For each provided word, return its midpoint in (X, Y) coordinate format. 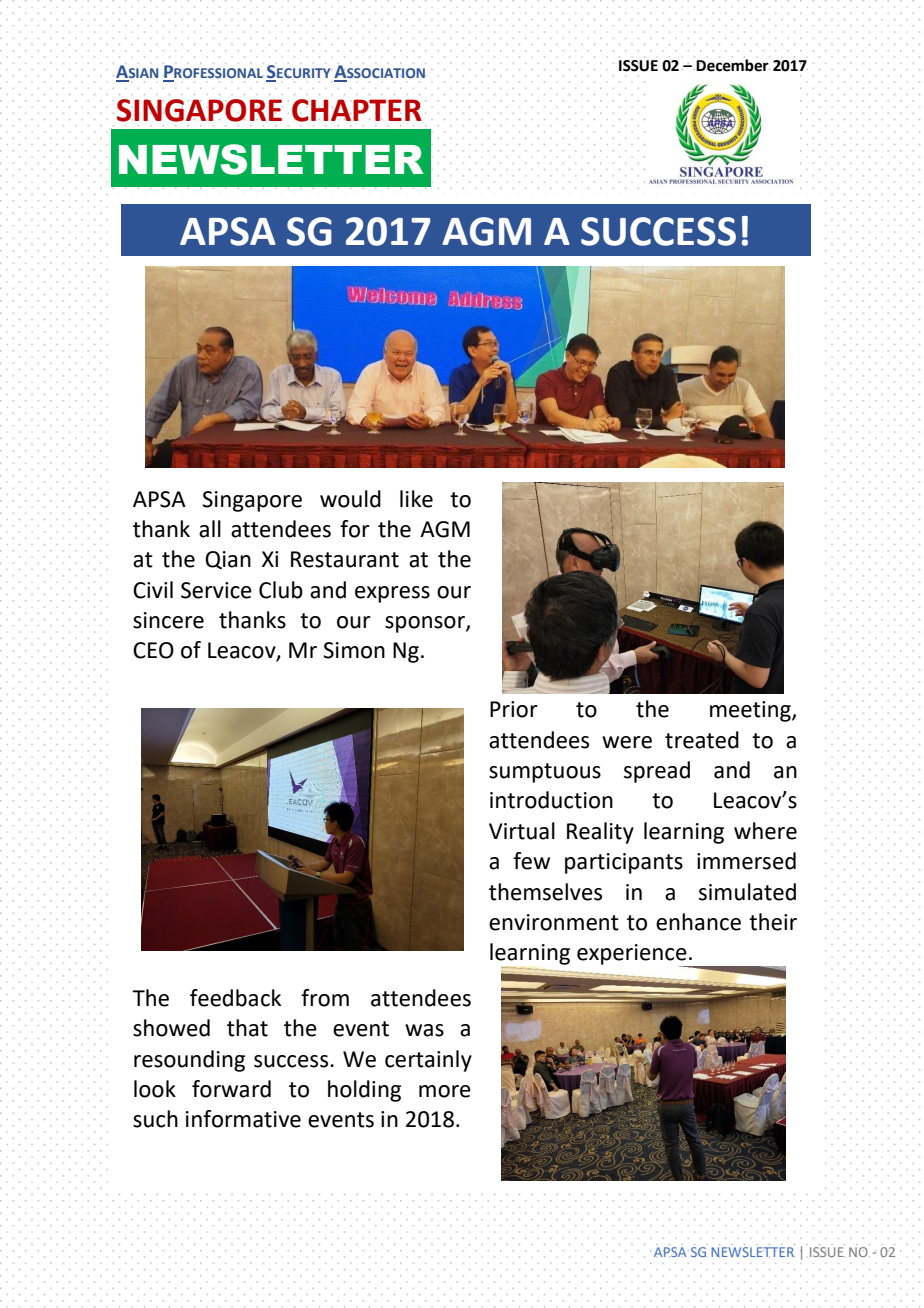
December (733, 65)
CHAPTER (357, 110)
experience (633, 955)
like (416, 499)
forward (231, 1089)
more (445, 1091)
